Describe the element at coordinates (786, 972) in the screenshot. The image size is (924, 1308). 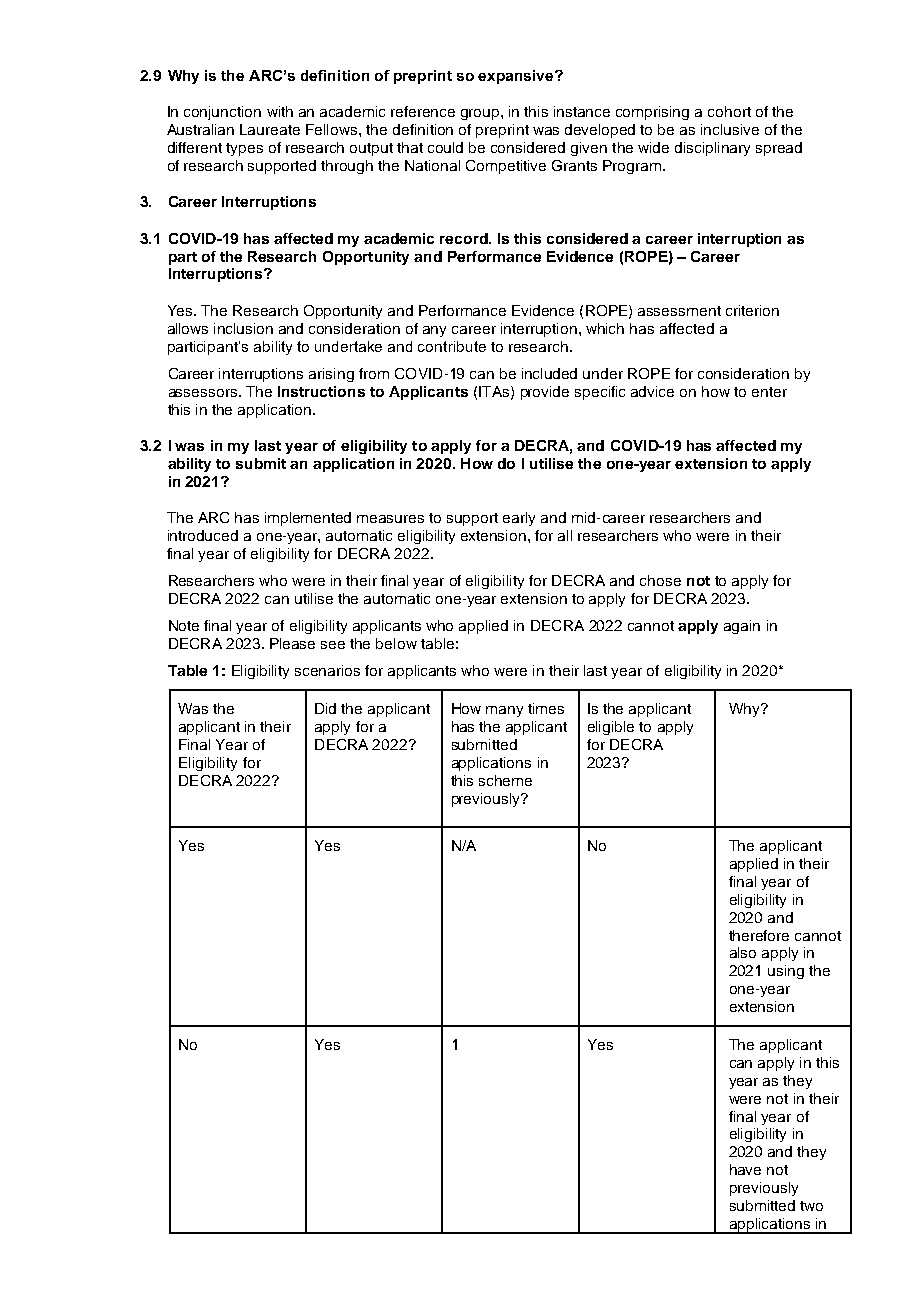
I see `using` at that location.
